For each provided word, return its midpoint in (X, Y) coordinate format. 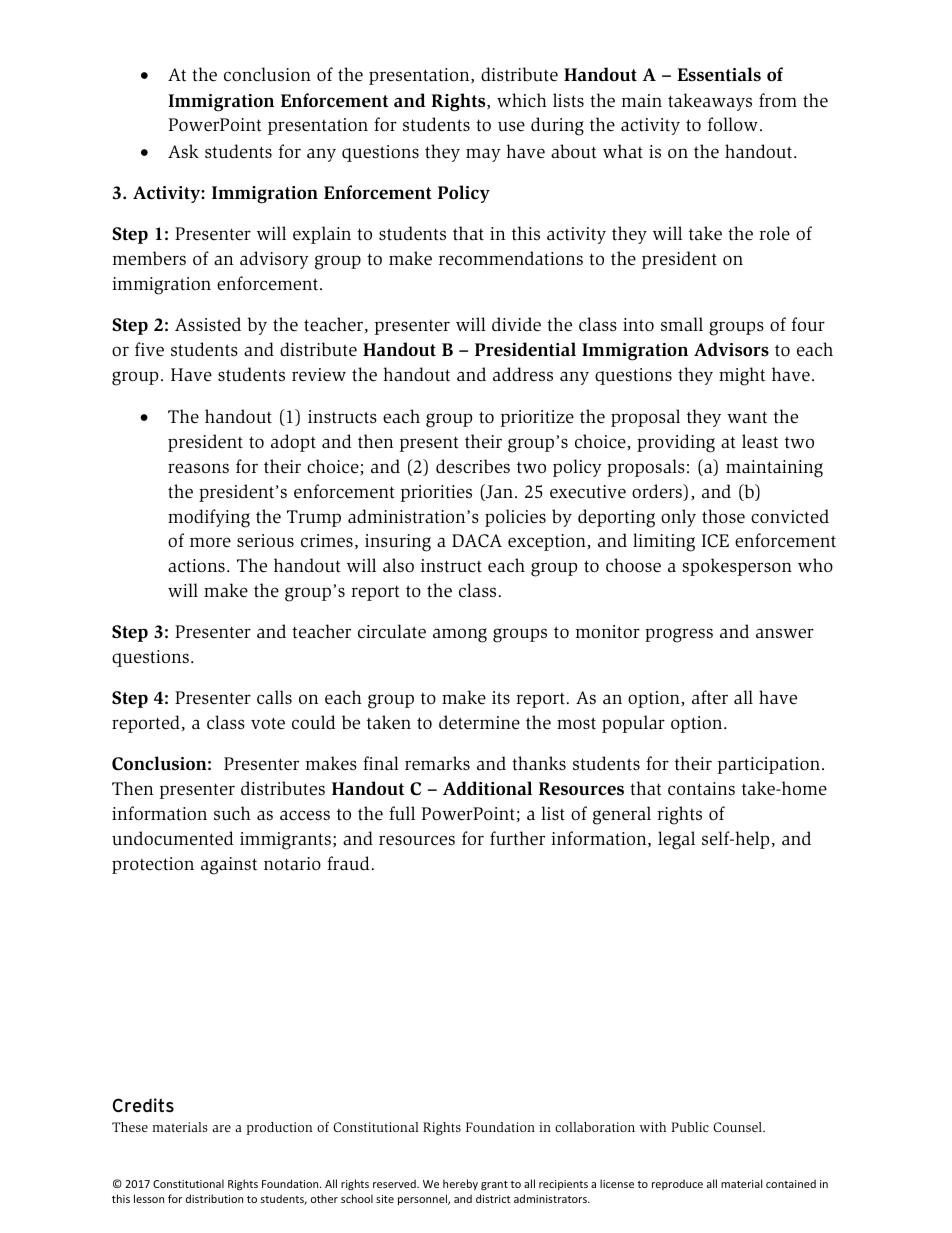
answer (785, 633)
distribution (214, 1198)
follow (733, 124)
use (511, 126)
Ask (183, 151)
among (460, 635)
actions (196, 566)
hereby (460, 1184)
